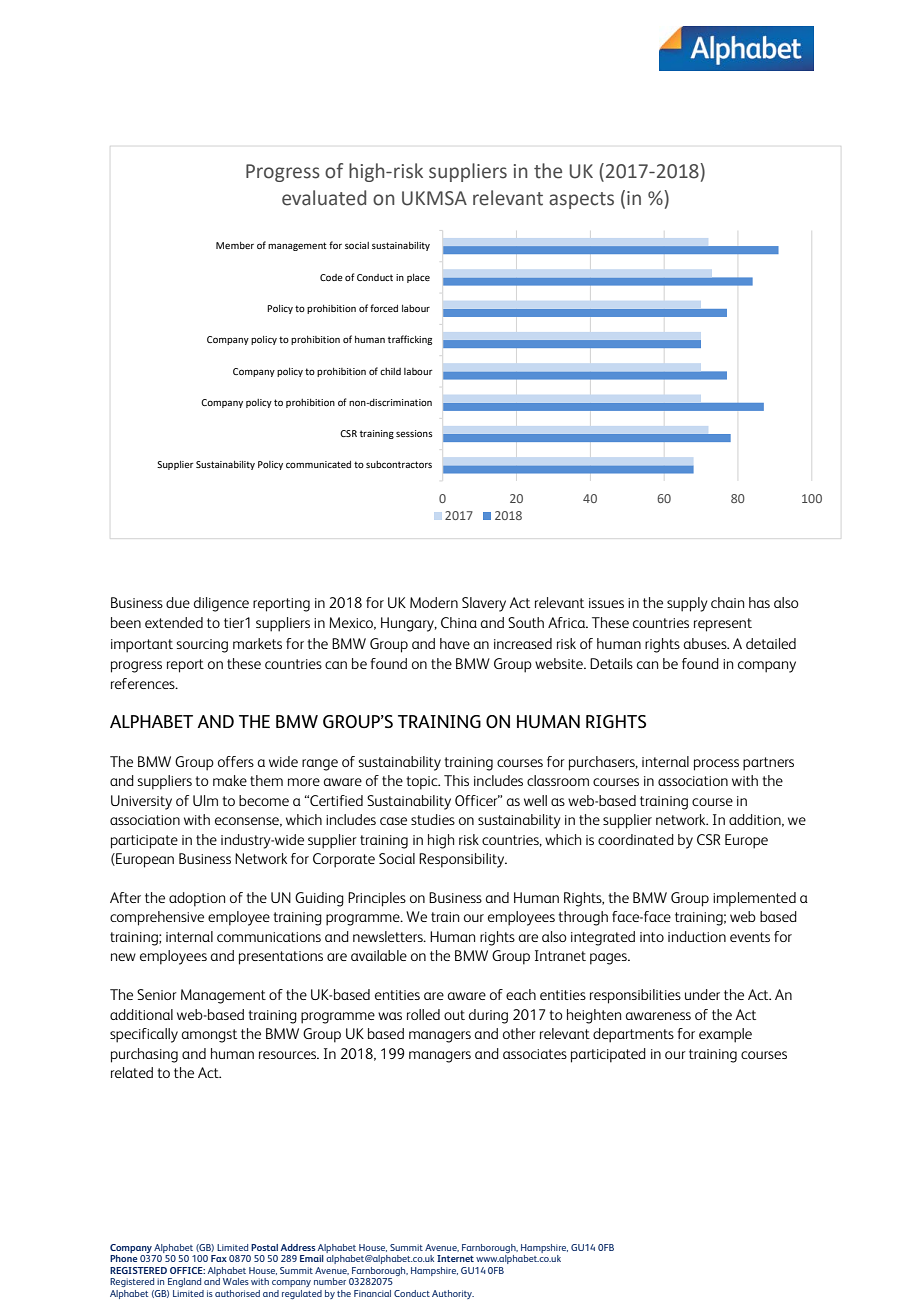 Image resolution: width=924 pixels, height=1308 pixels. What do you see at coordinates (221, 604) in the screenshot?
I see `diligence` at bounding box center [221, 604].
